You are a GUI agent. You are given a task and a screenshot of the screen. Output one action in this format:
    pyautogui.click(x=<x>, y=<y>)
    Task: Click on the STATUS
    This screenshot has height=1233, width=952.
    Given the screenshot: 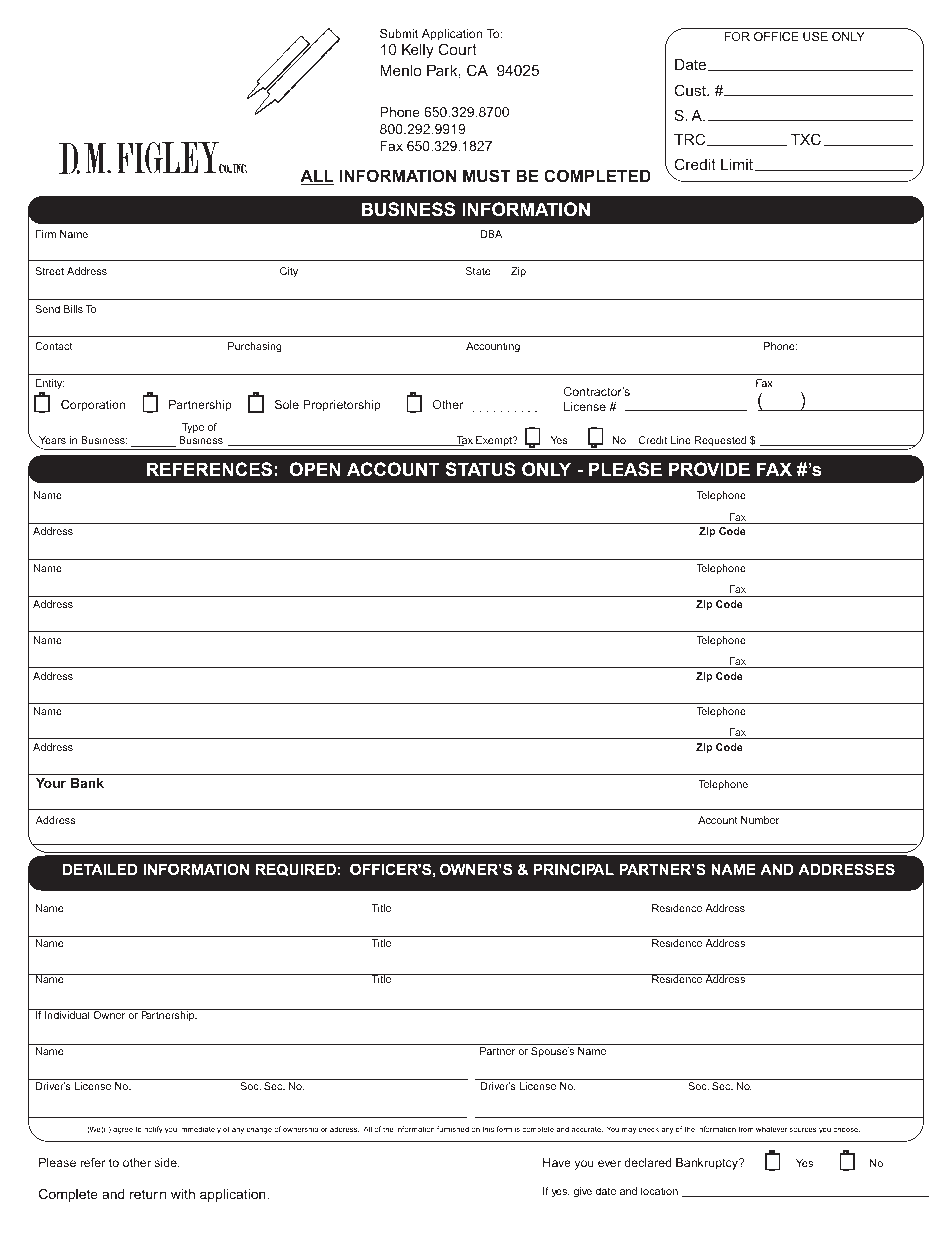 What is the action you would take?
    pyautogui.click(x=481, y=469)
